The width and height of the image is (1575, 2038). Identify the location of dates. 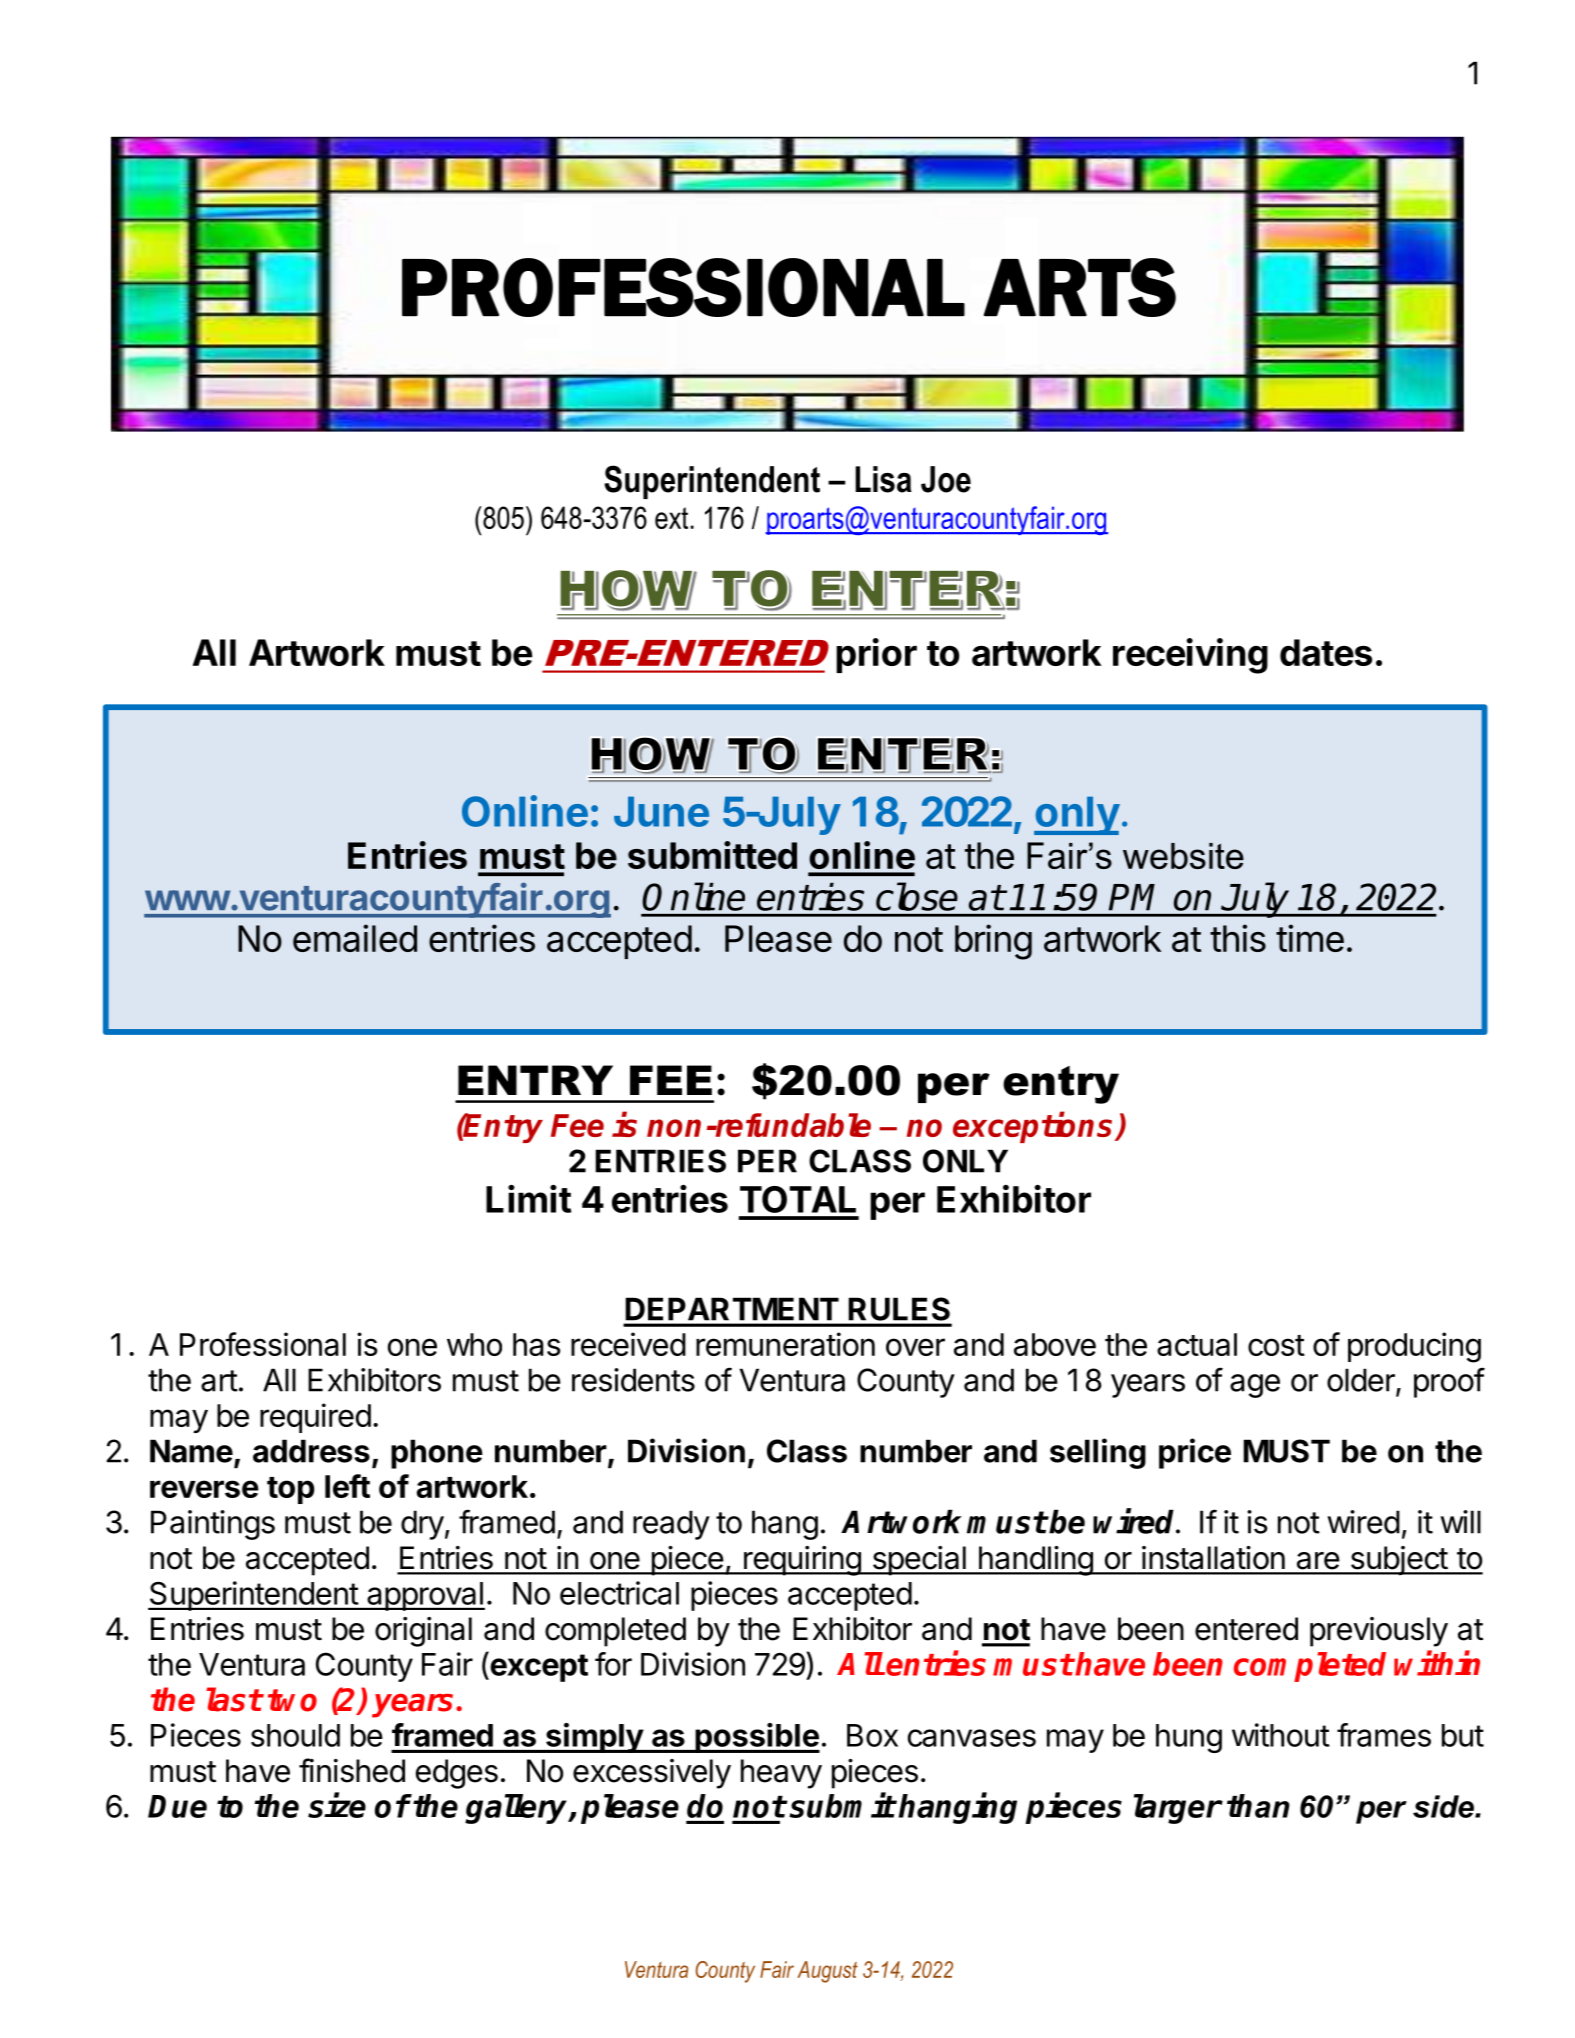
(1326, 652).
